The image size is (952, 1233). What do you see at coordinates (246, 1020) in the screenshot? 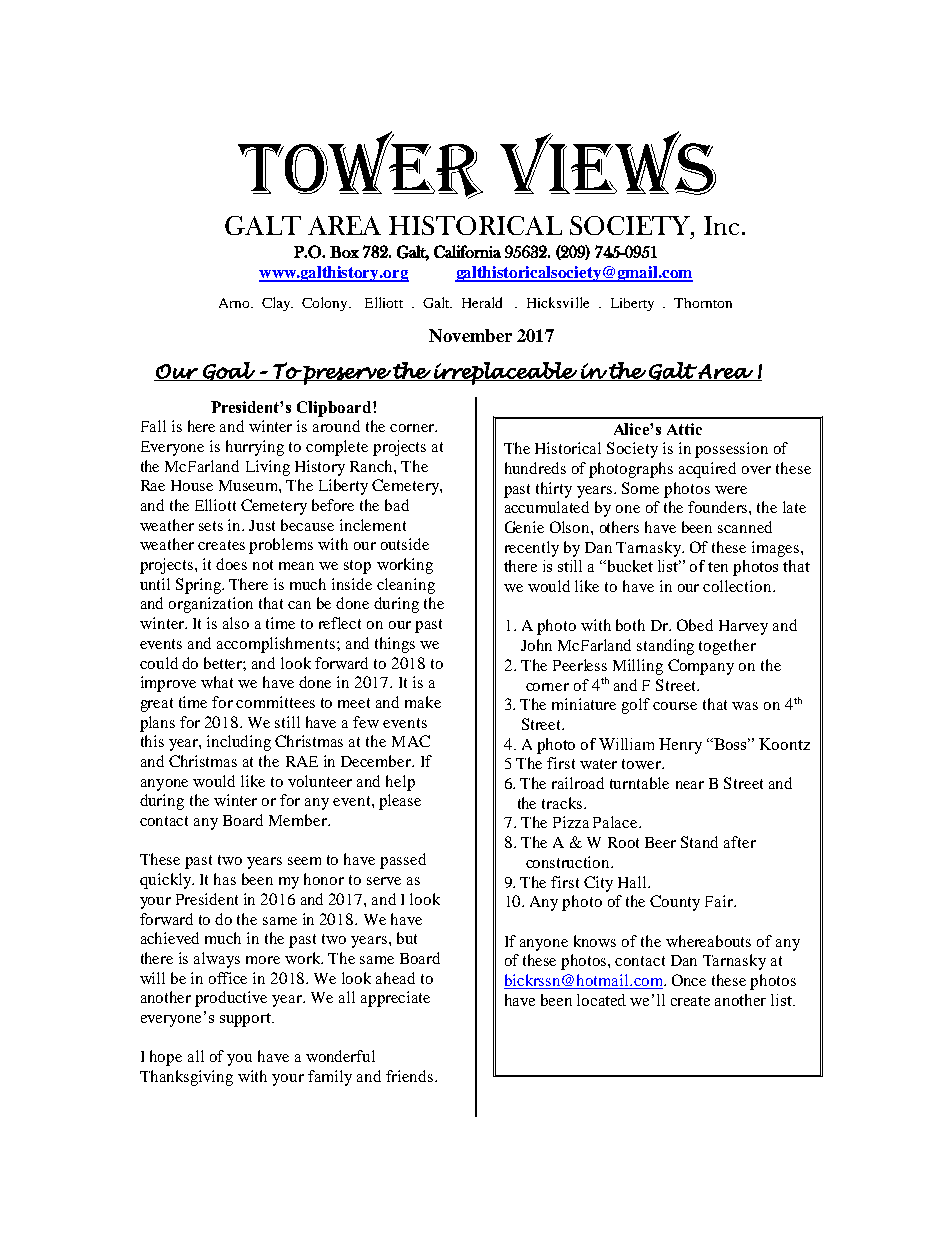
I see `support` at bounding box center [246, 1020].
